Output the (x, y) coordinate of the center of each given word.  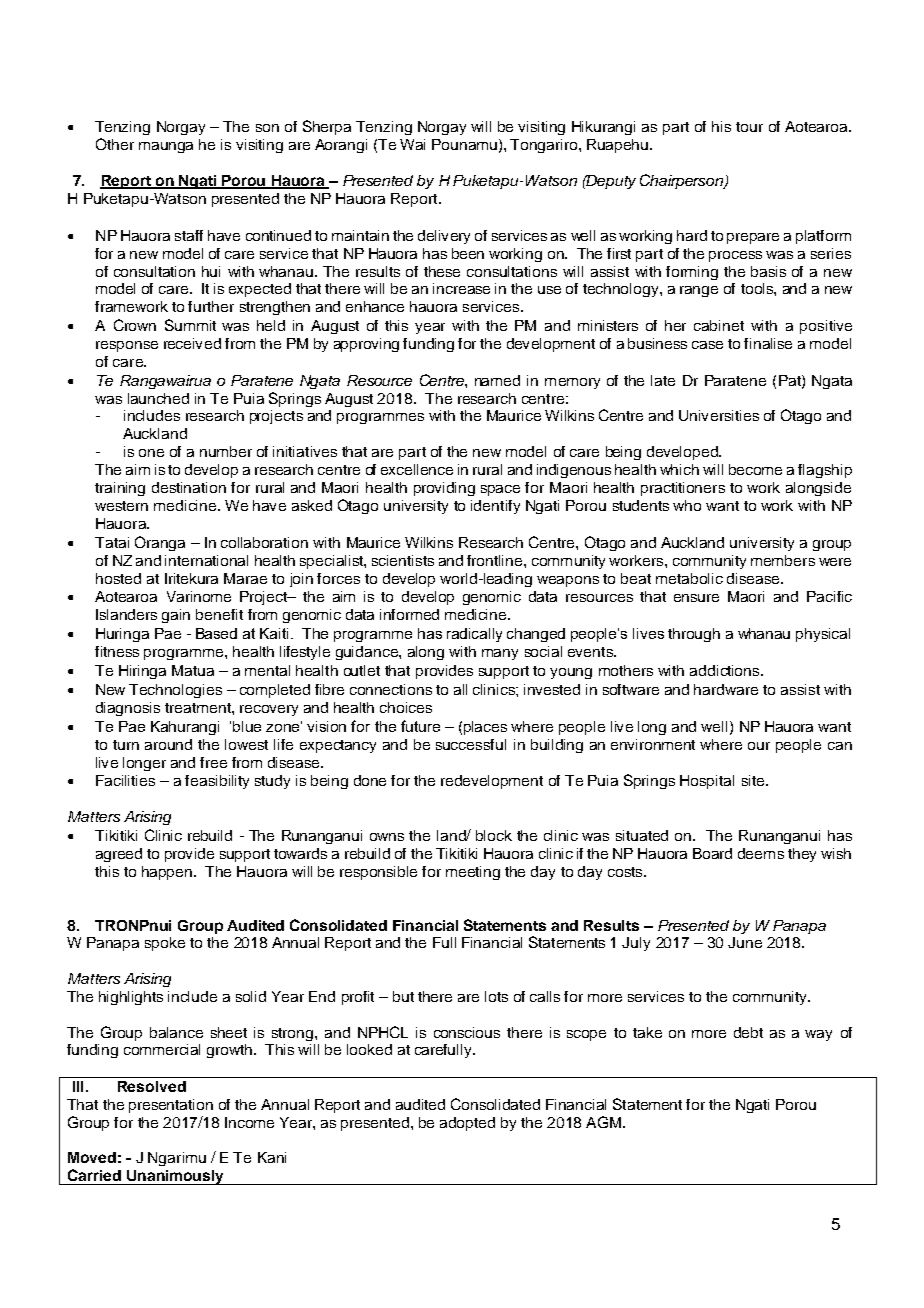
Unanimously (175, 1177)
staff (189, 235)
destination (189, 487)
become (755, 469)
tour (749, 127)
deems (761, 853)
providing (444, 489)
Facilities (125, 780)
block (494, 835)
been (468, 253)
